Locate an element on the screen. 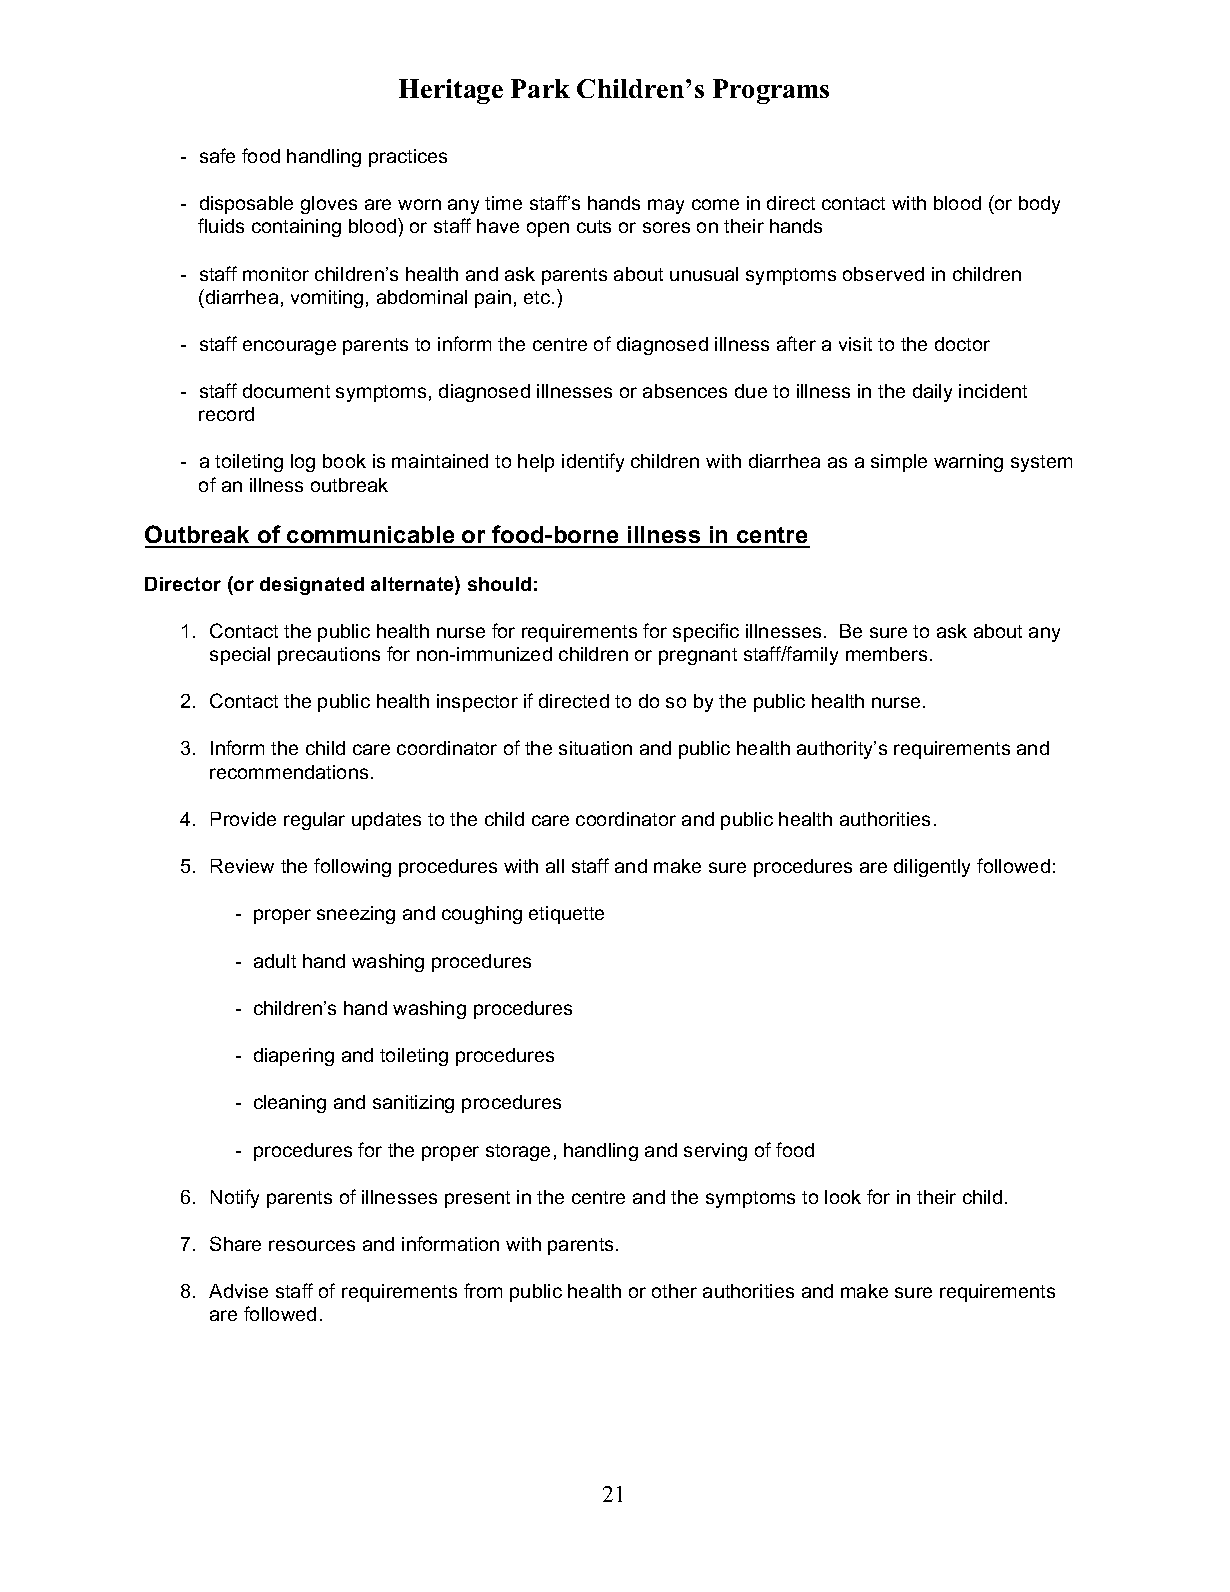 The height and width of the screenshot is (1592, 1230). resources is located at coordinates (312, 1245).
